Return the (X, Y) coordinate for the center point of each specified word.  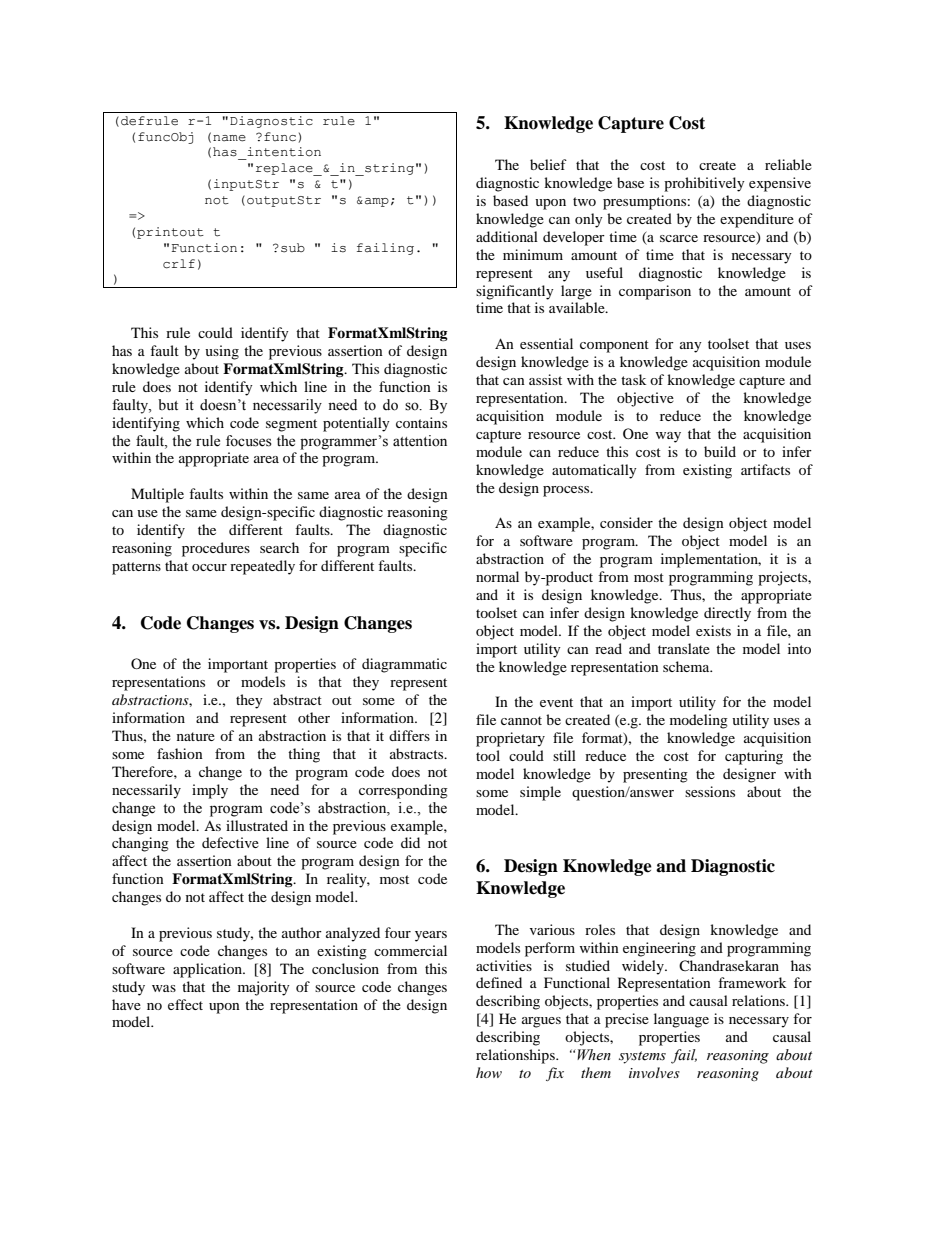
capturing (754, 757)
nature (196, 736)
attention (420, 441)
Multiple (157, 495)
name (229, 138)
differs (409, 735)
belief (548, 164)
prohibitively (704, 184)
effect (185, 1004)
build (720, 451)
